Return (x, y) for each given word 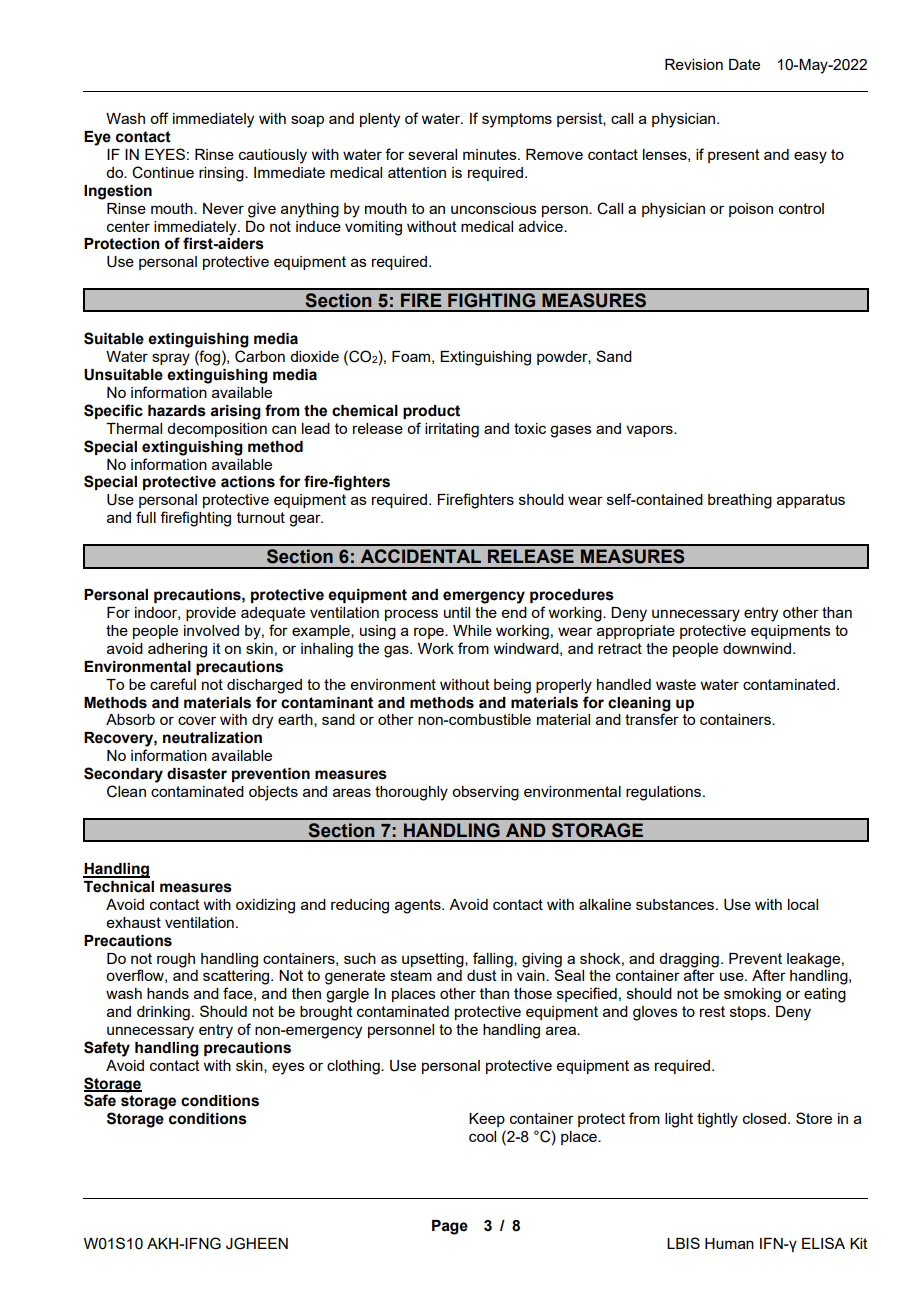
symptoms (517, 120)
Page (450, 1227)
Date (744, 64)
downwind (758, 648)
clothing (354, 1067)
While (472, 630)
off (159, 118)
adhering (177, 650)
